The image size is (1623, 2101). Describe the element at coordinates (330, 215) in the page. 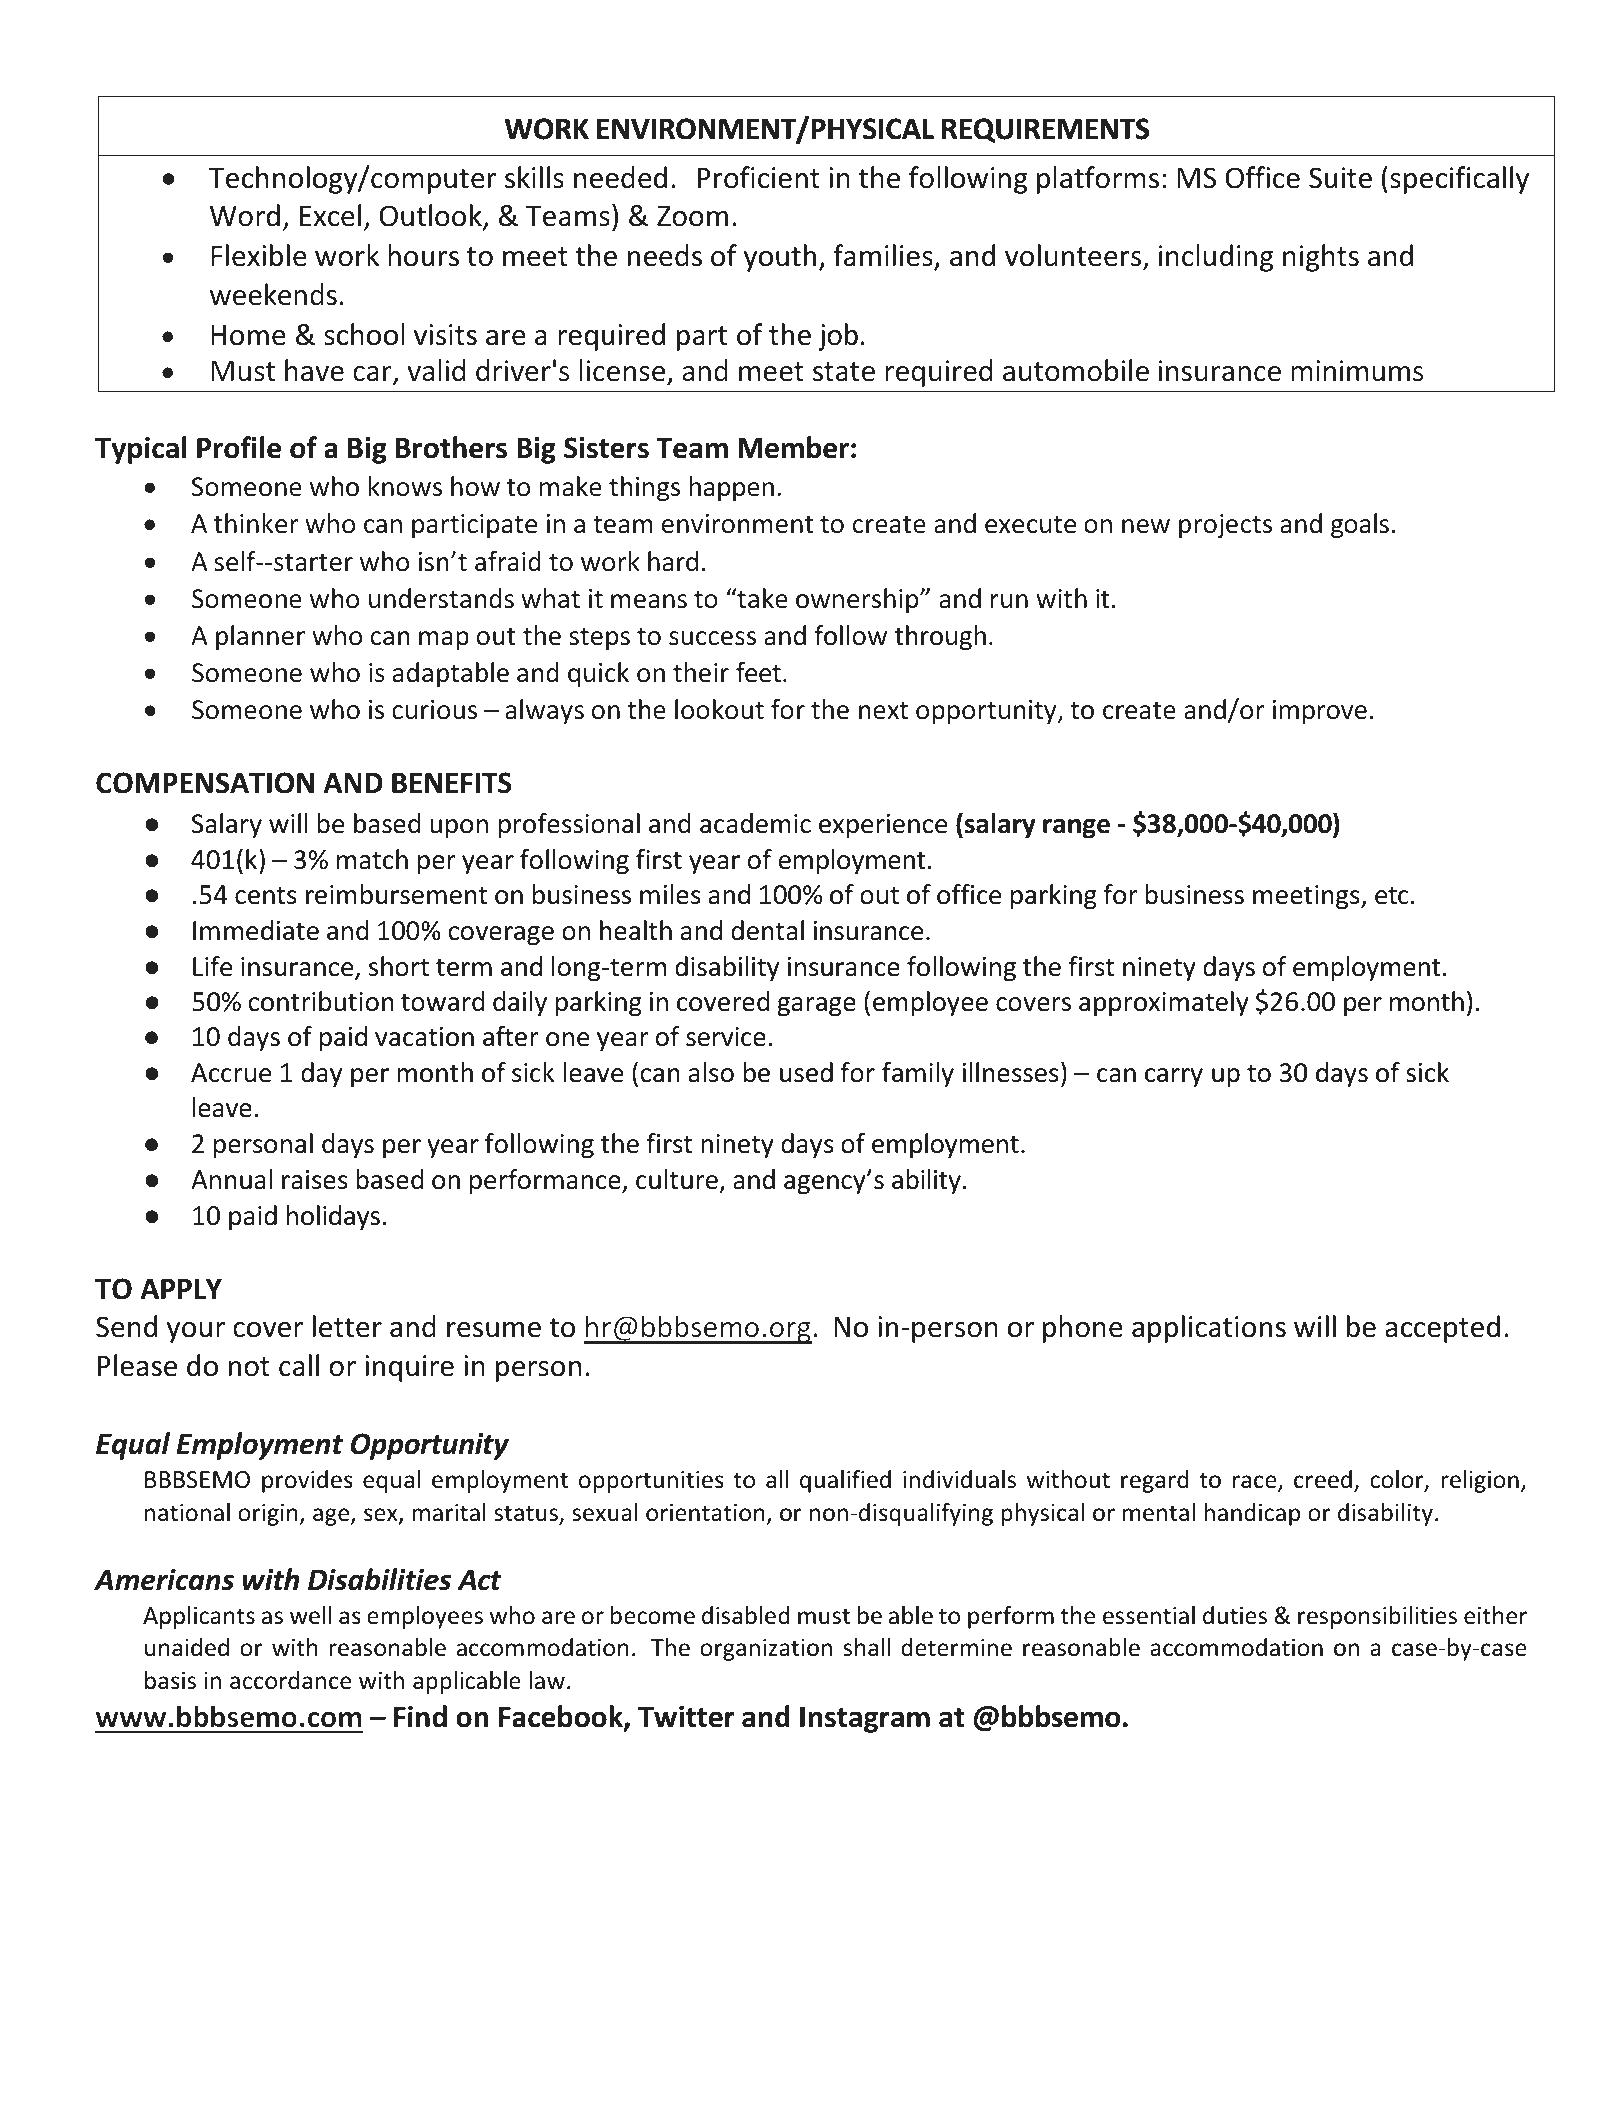

I see `Excel` at that location.
